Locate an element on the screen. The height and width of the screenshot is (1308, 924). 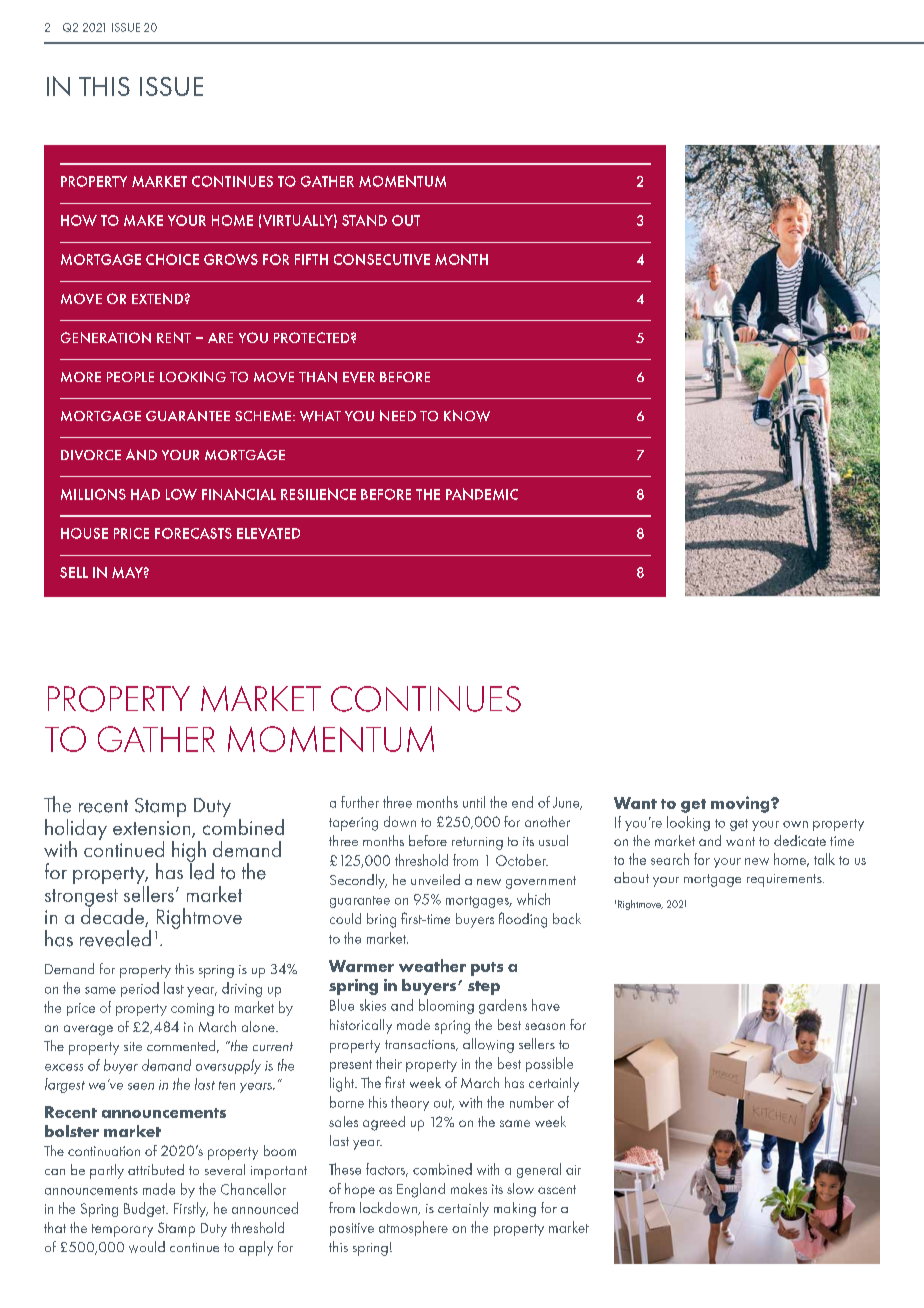
moving is located at coordinates (741, 804).
